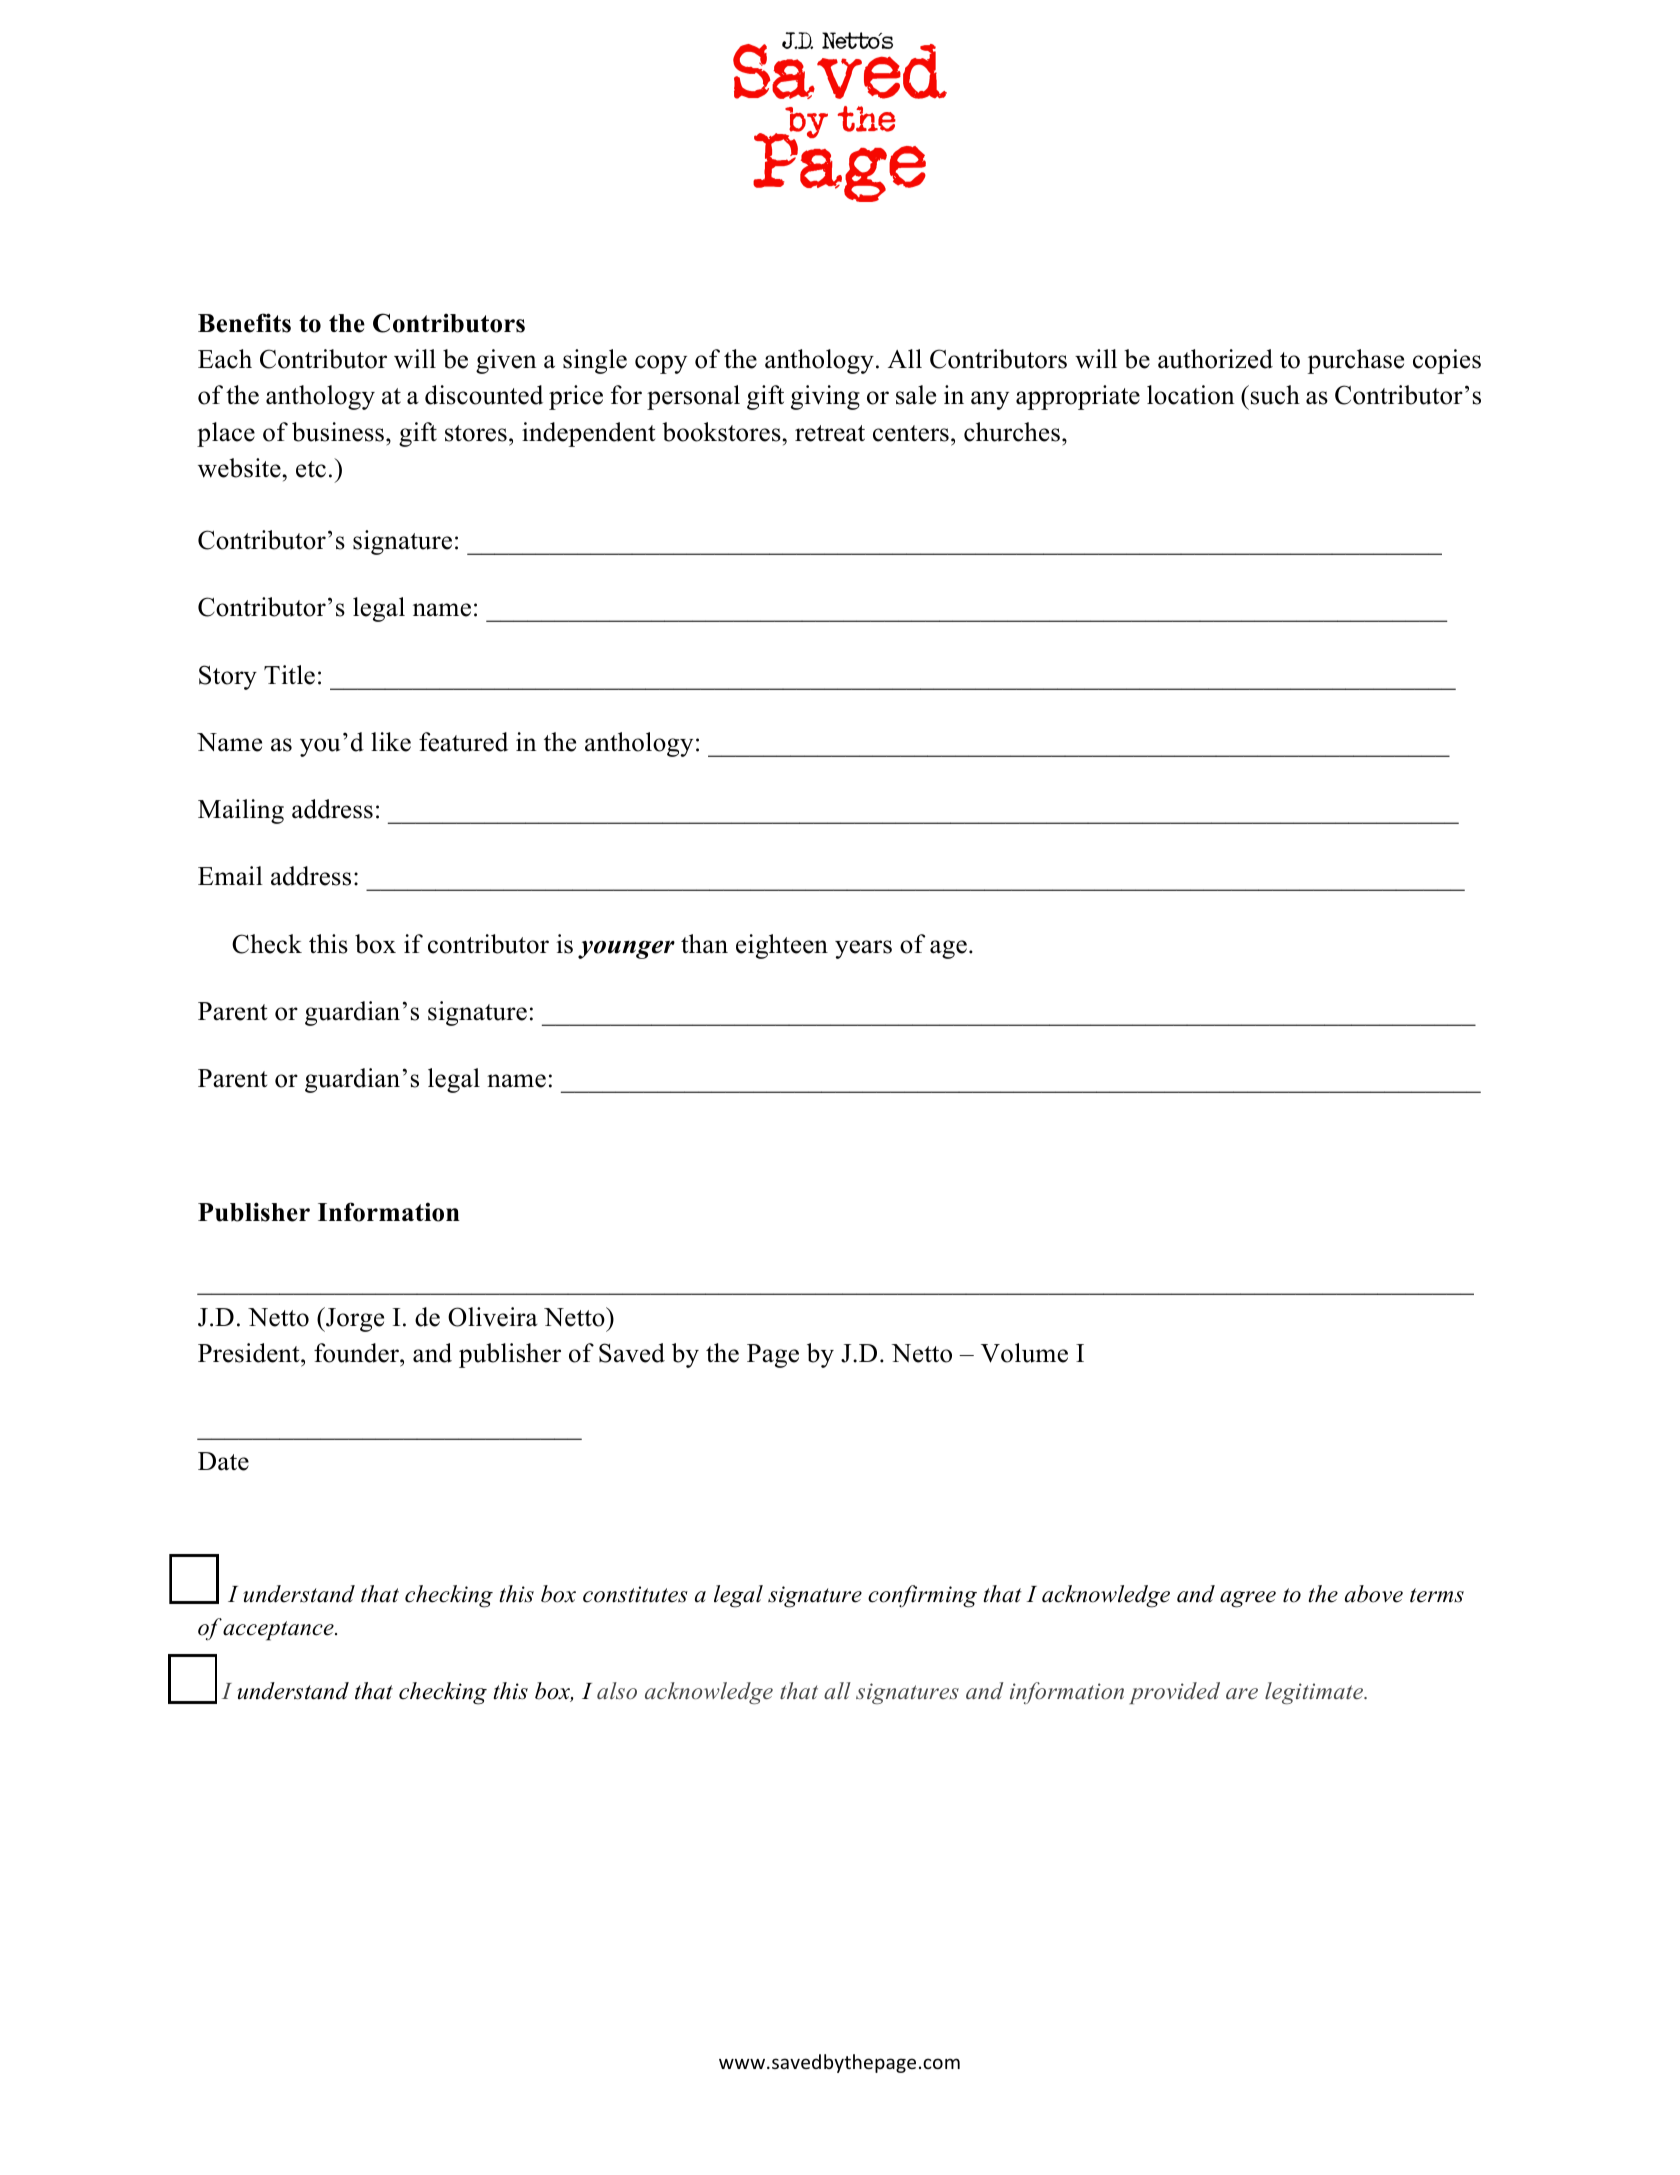 This document has width=1680, height=2175. What do you see at coordinates (825, 397) in the document?
I see `giving` at bounding box center [825, 397].
